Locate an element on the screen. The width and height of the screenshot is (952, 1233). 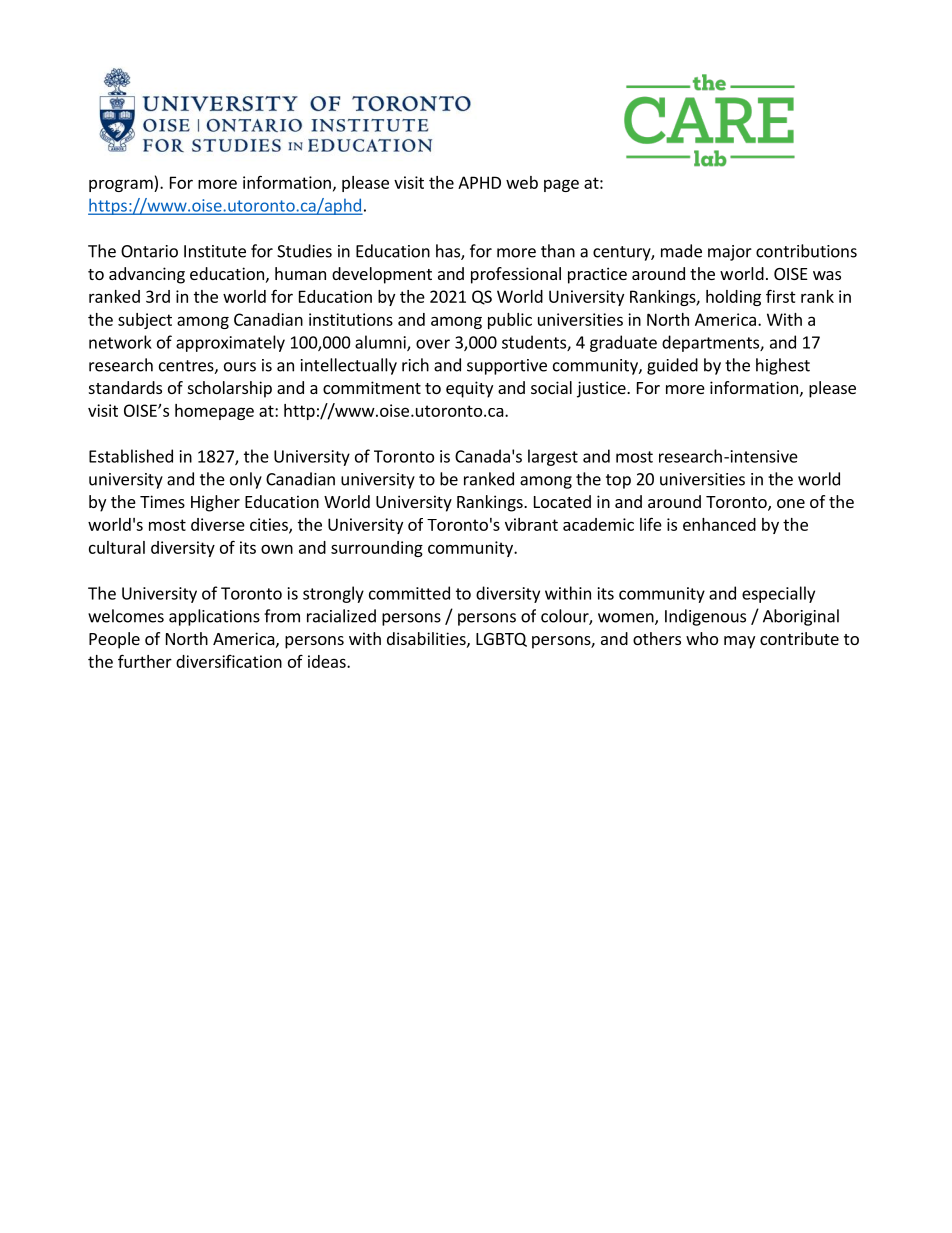
holding is located at coordinates (733, 298).
